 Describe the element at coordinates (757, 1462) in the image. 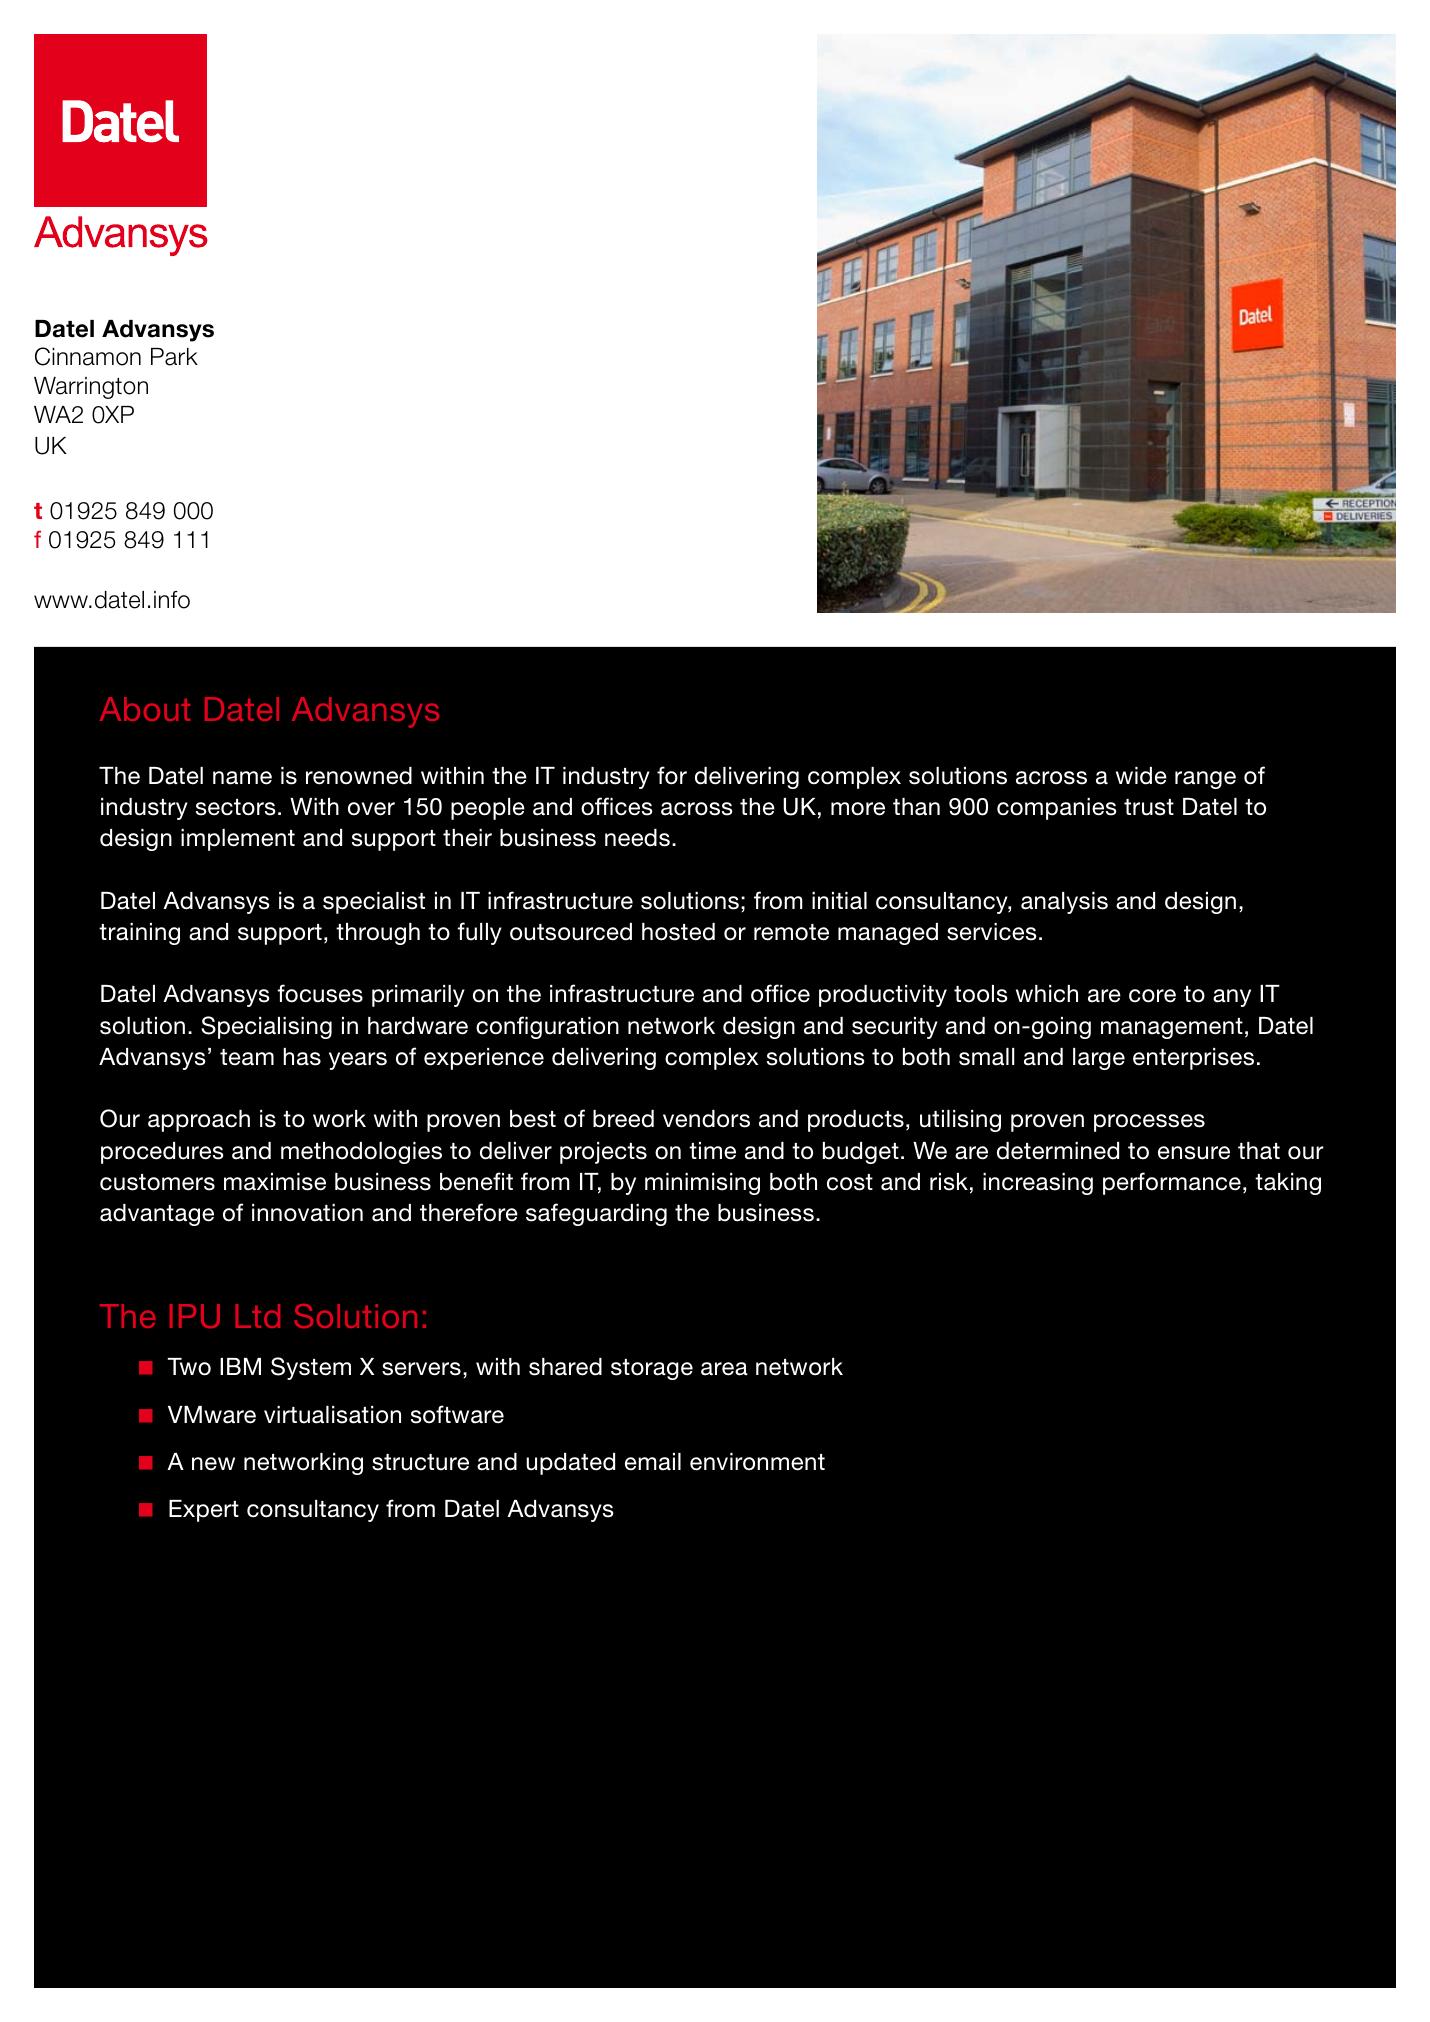

I see `environment` at that location.
